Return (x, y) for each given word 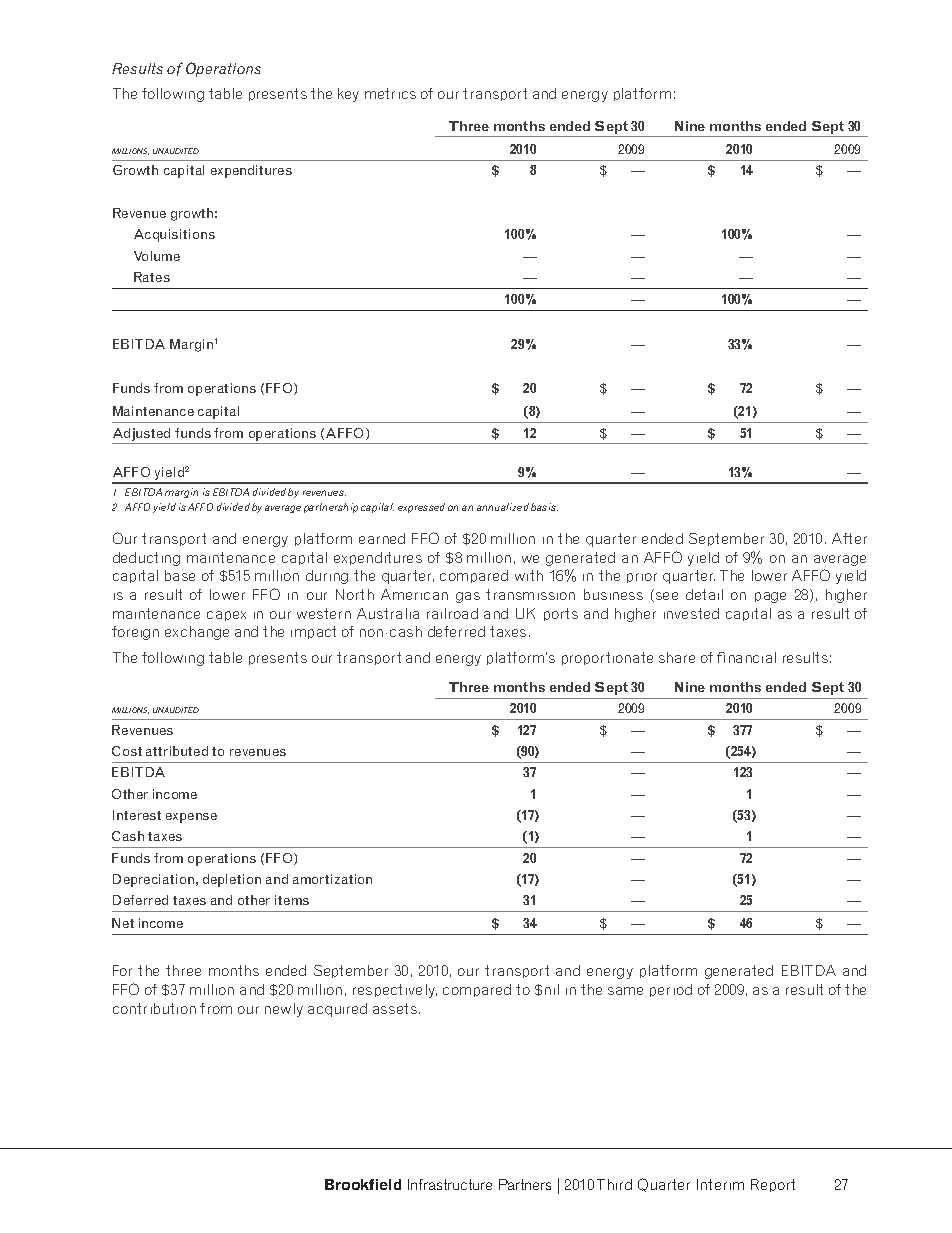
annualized (503, 507)
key (348, 95)
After (849, 538)
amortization (332, 879)
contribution (154, 1008)
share (677, 657)
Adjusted (141, 434)
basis (544, 507)
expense (191, 818)
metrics (390, 93)
